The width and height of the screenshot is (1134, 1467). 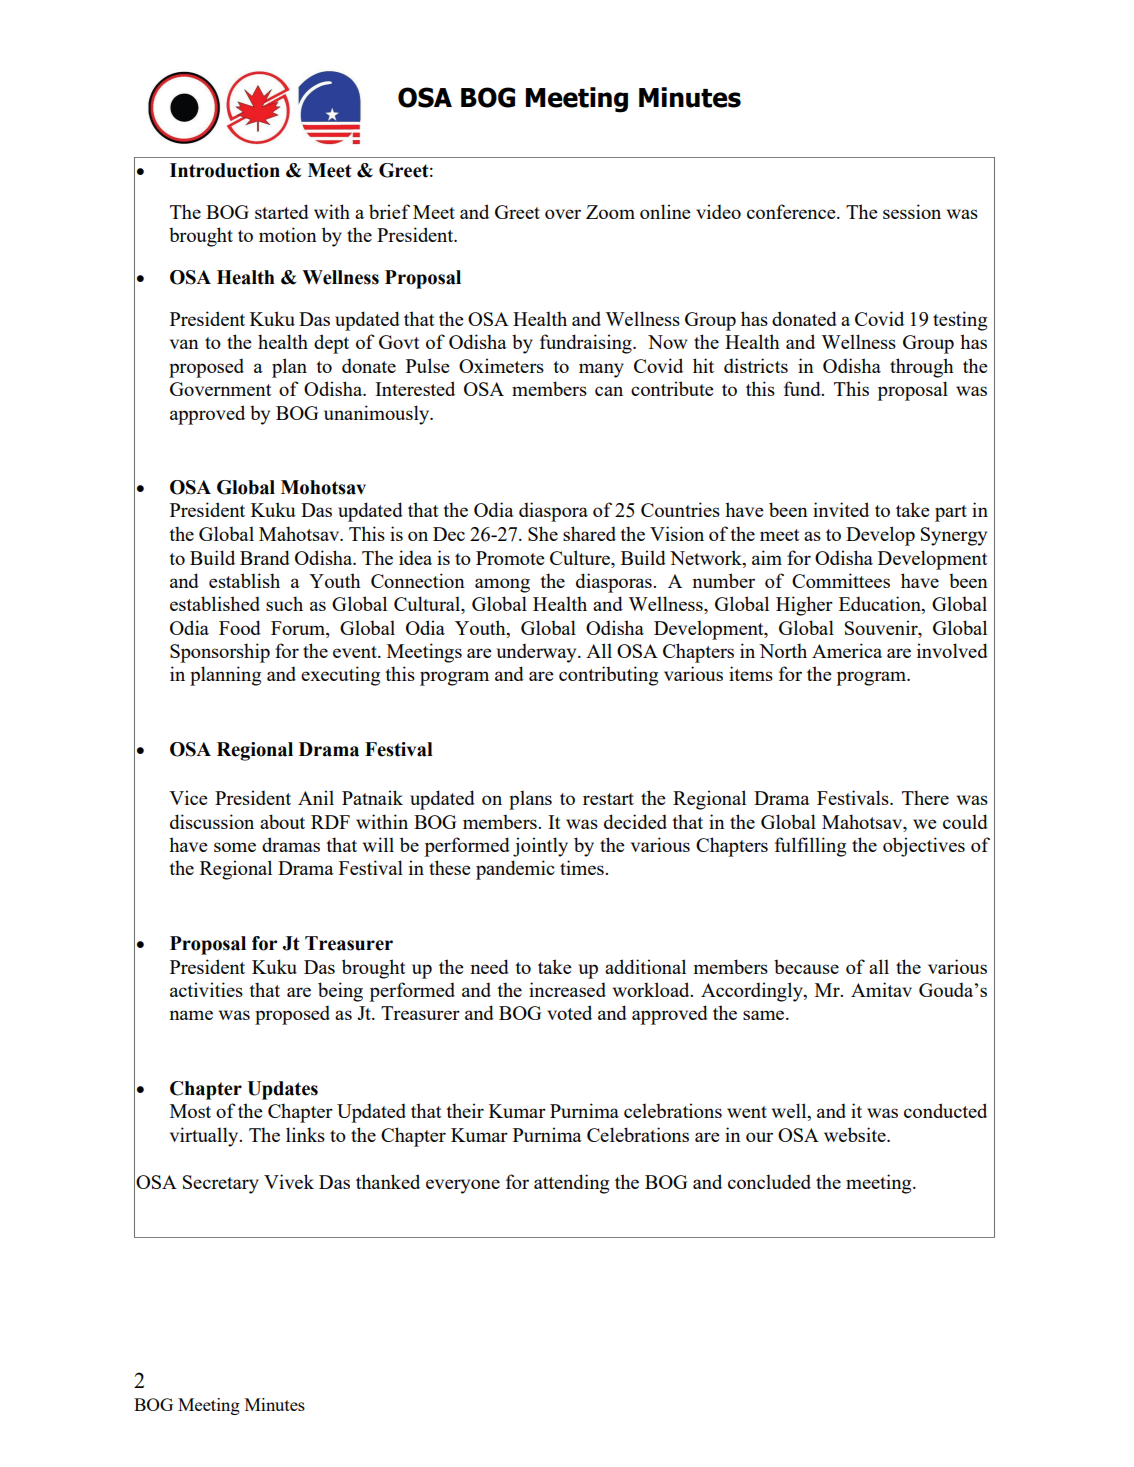 I want to click on session, so click(x=912, y=211).
